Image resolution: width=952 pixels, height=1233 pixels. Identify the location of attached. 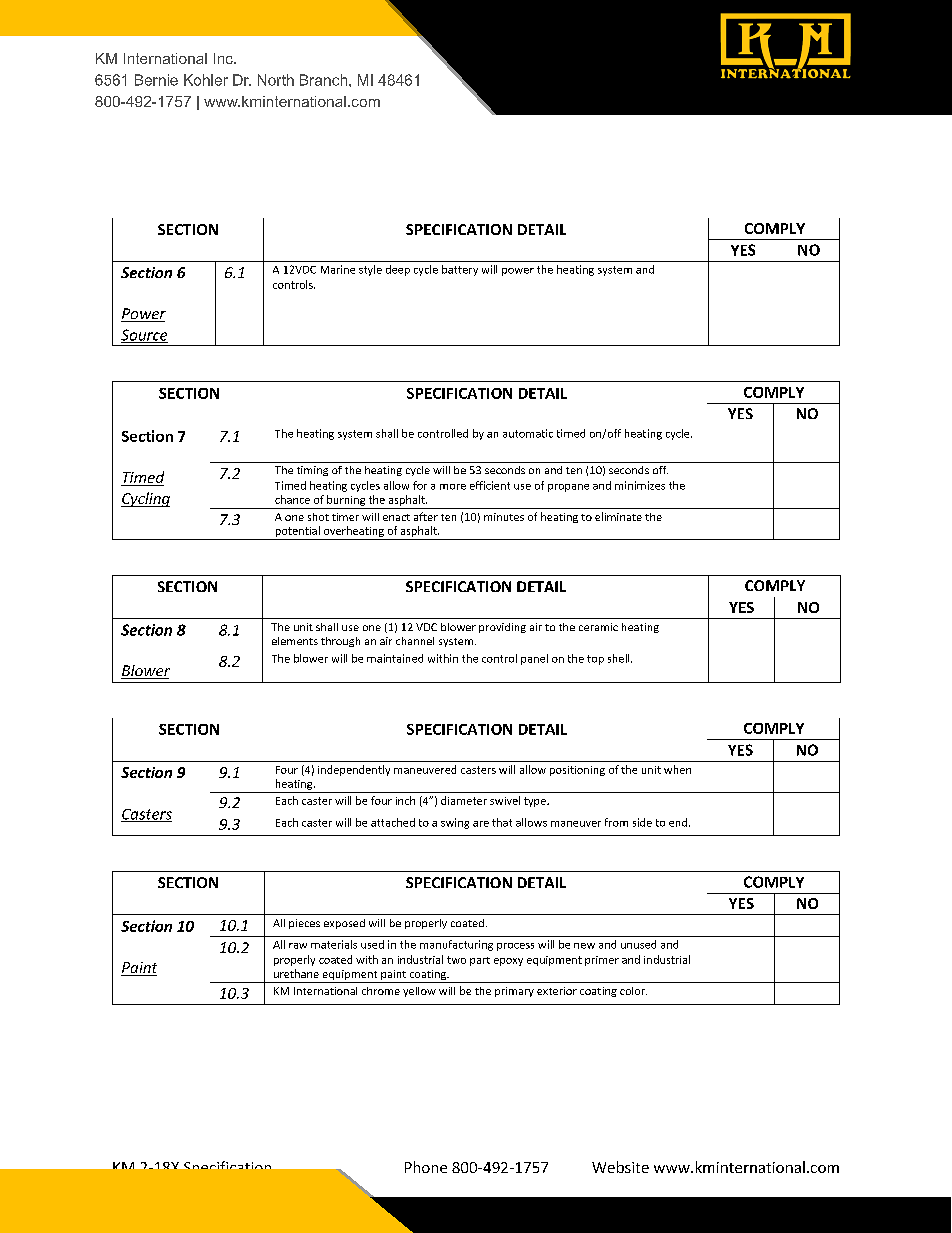
(393, 822).
